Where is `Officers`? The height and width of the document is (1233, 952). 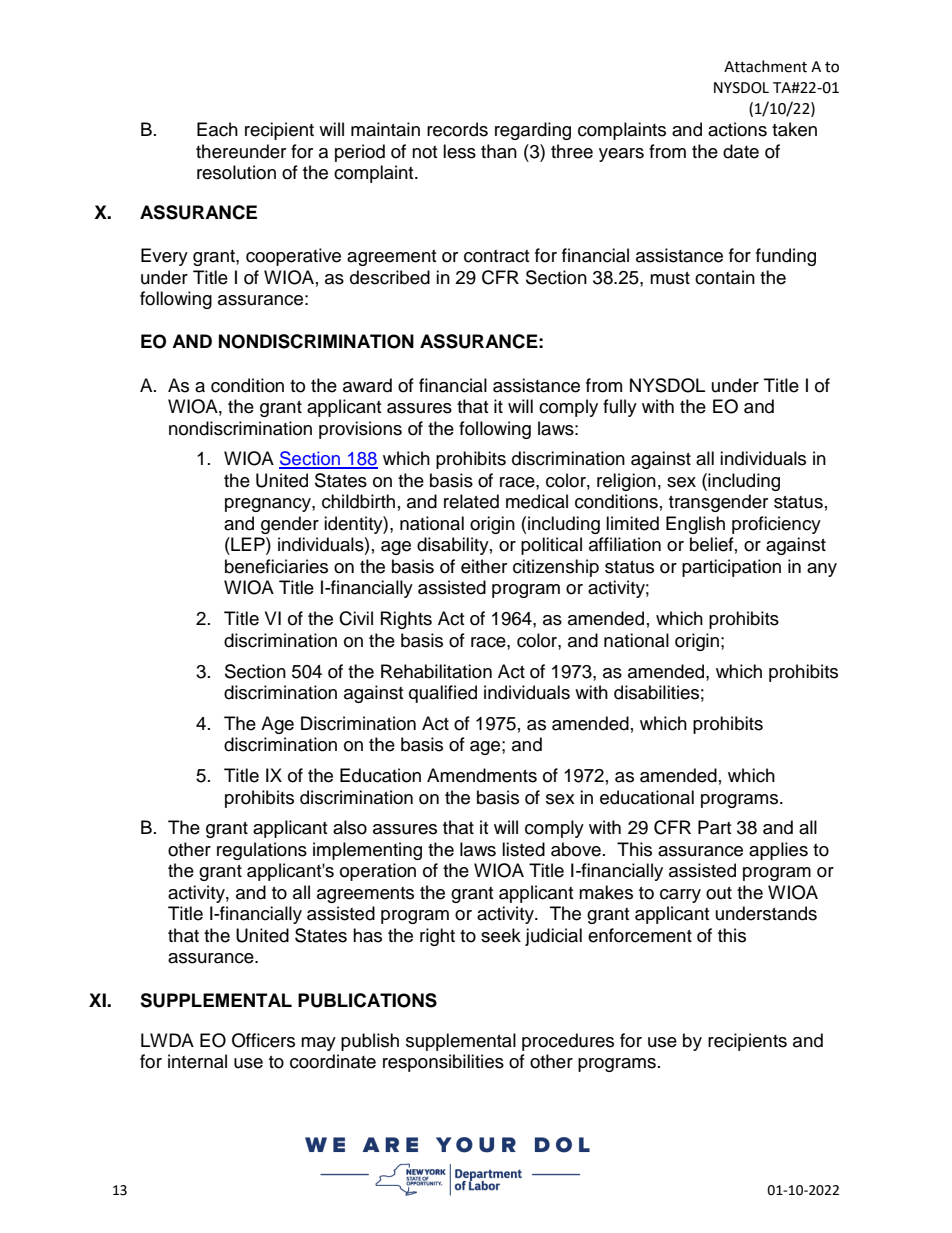 Officers is located at coordinates (263, 1040).
